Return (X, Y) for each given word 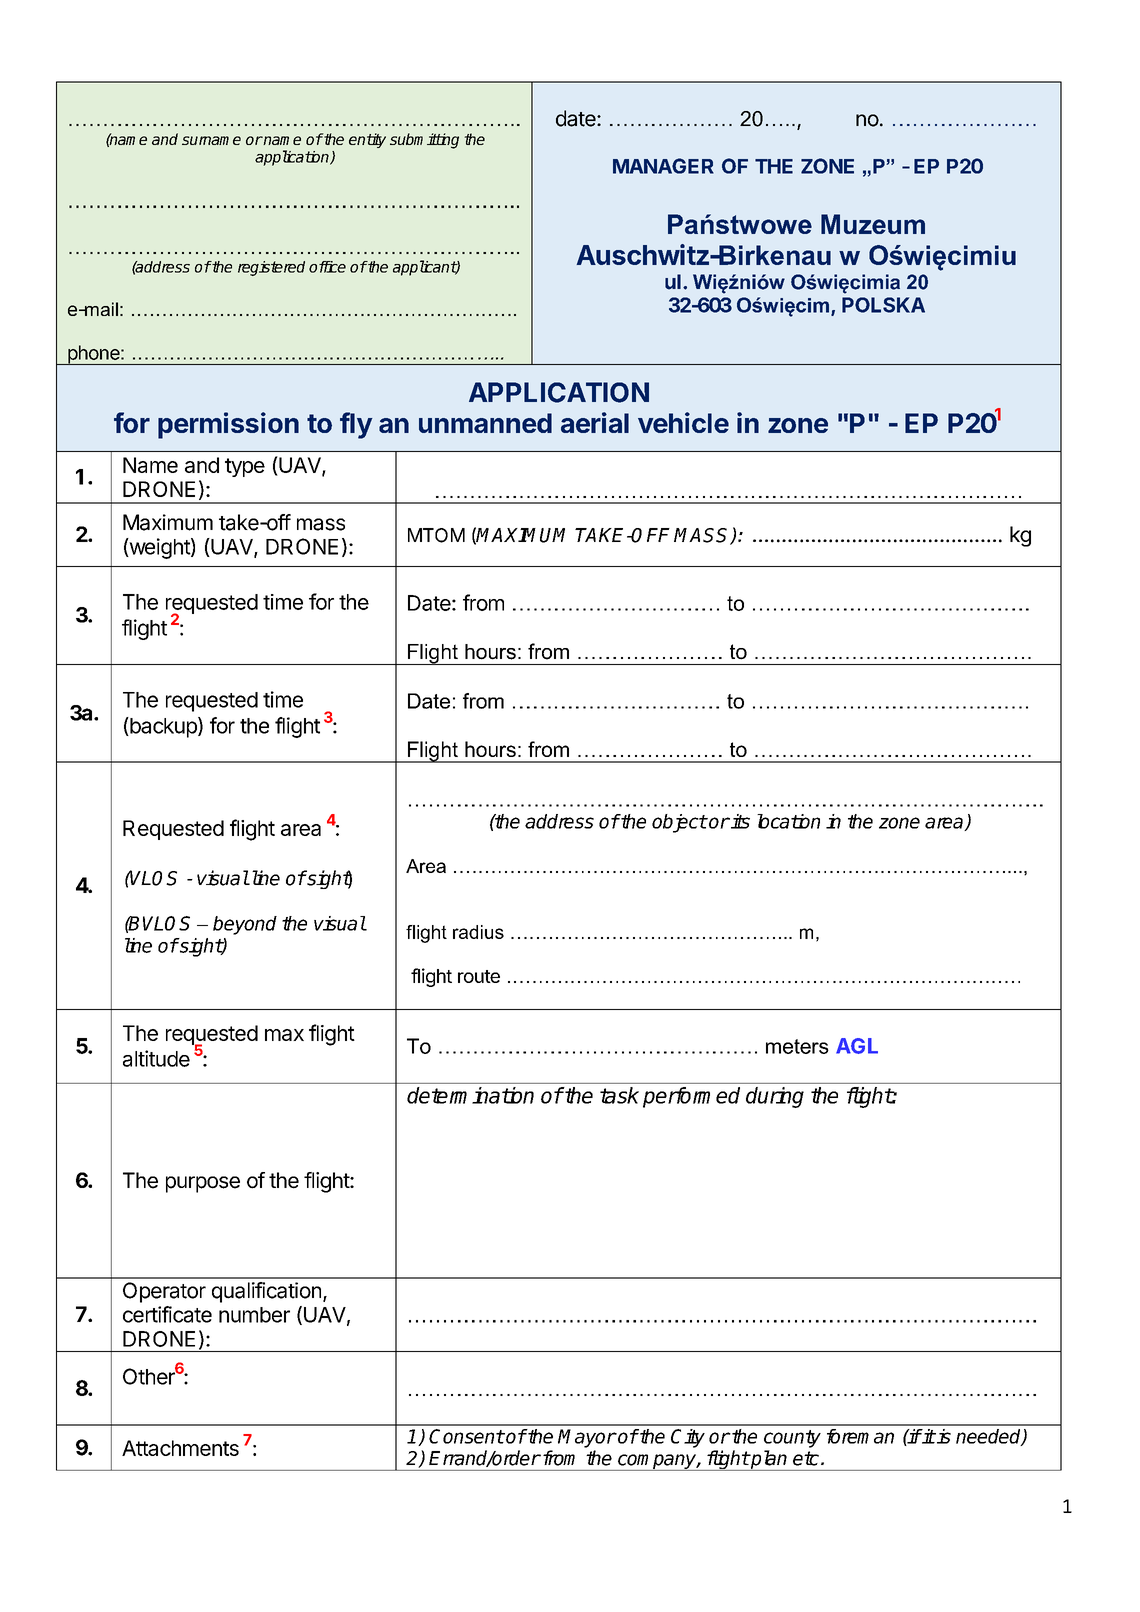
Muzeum (873, 224)
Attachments (180, 1448)
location (788, 821)
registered (271, 268)
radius (478, 932)
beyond (245, 925)
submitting (424, 141)
